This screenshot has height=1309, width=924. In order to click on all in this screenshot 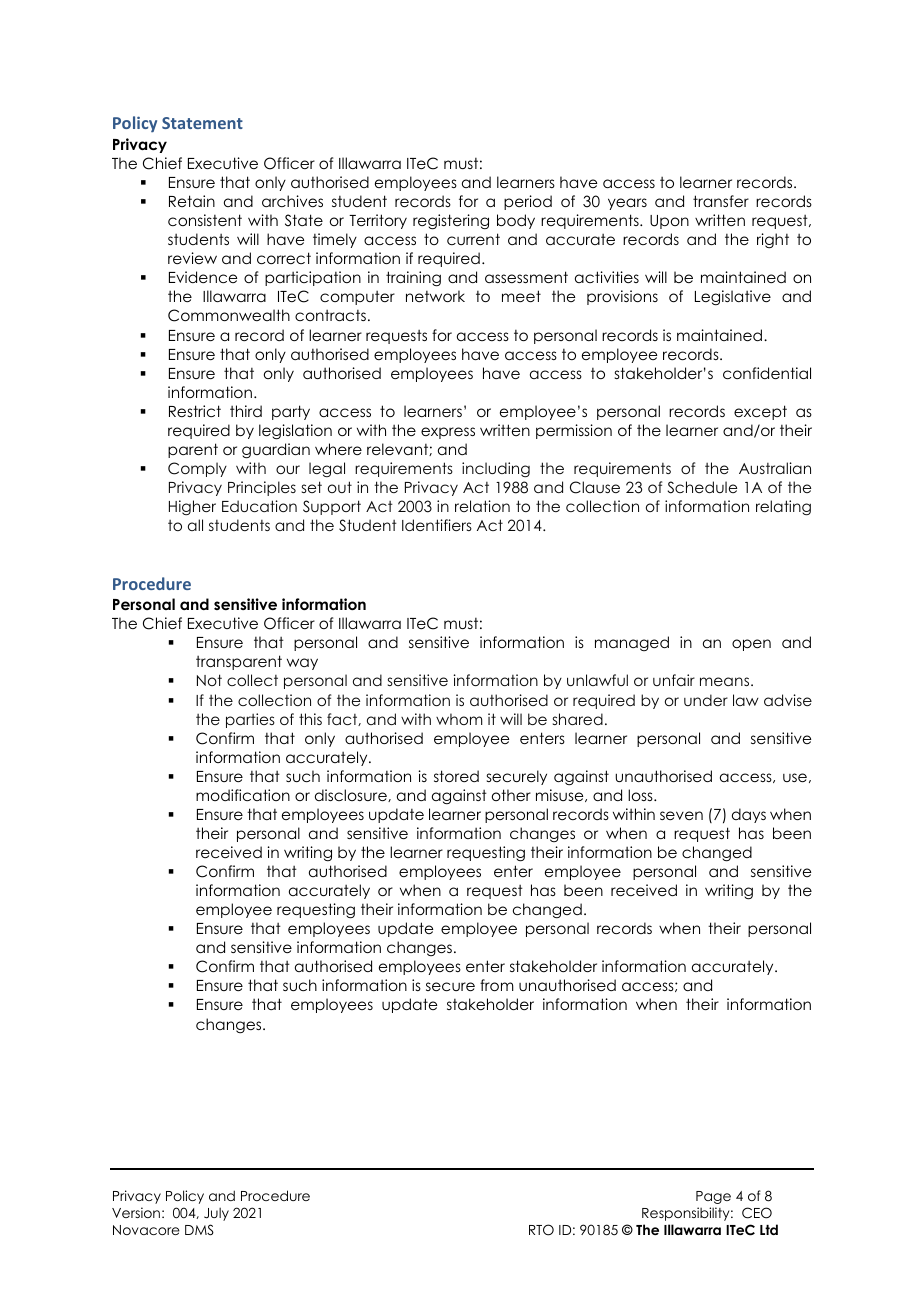, I will do `click(195, 525)`.
